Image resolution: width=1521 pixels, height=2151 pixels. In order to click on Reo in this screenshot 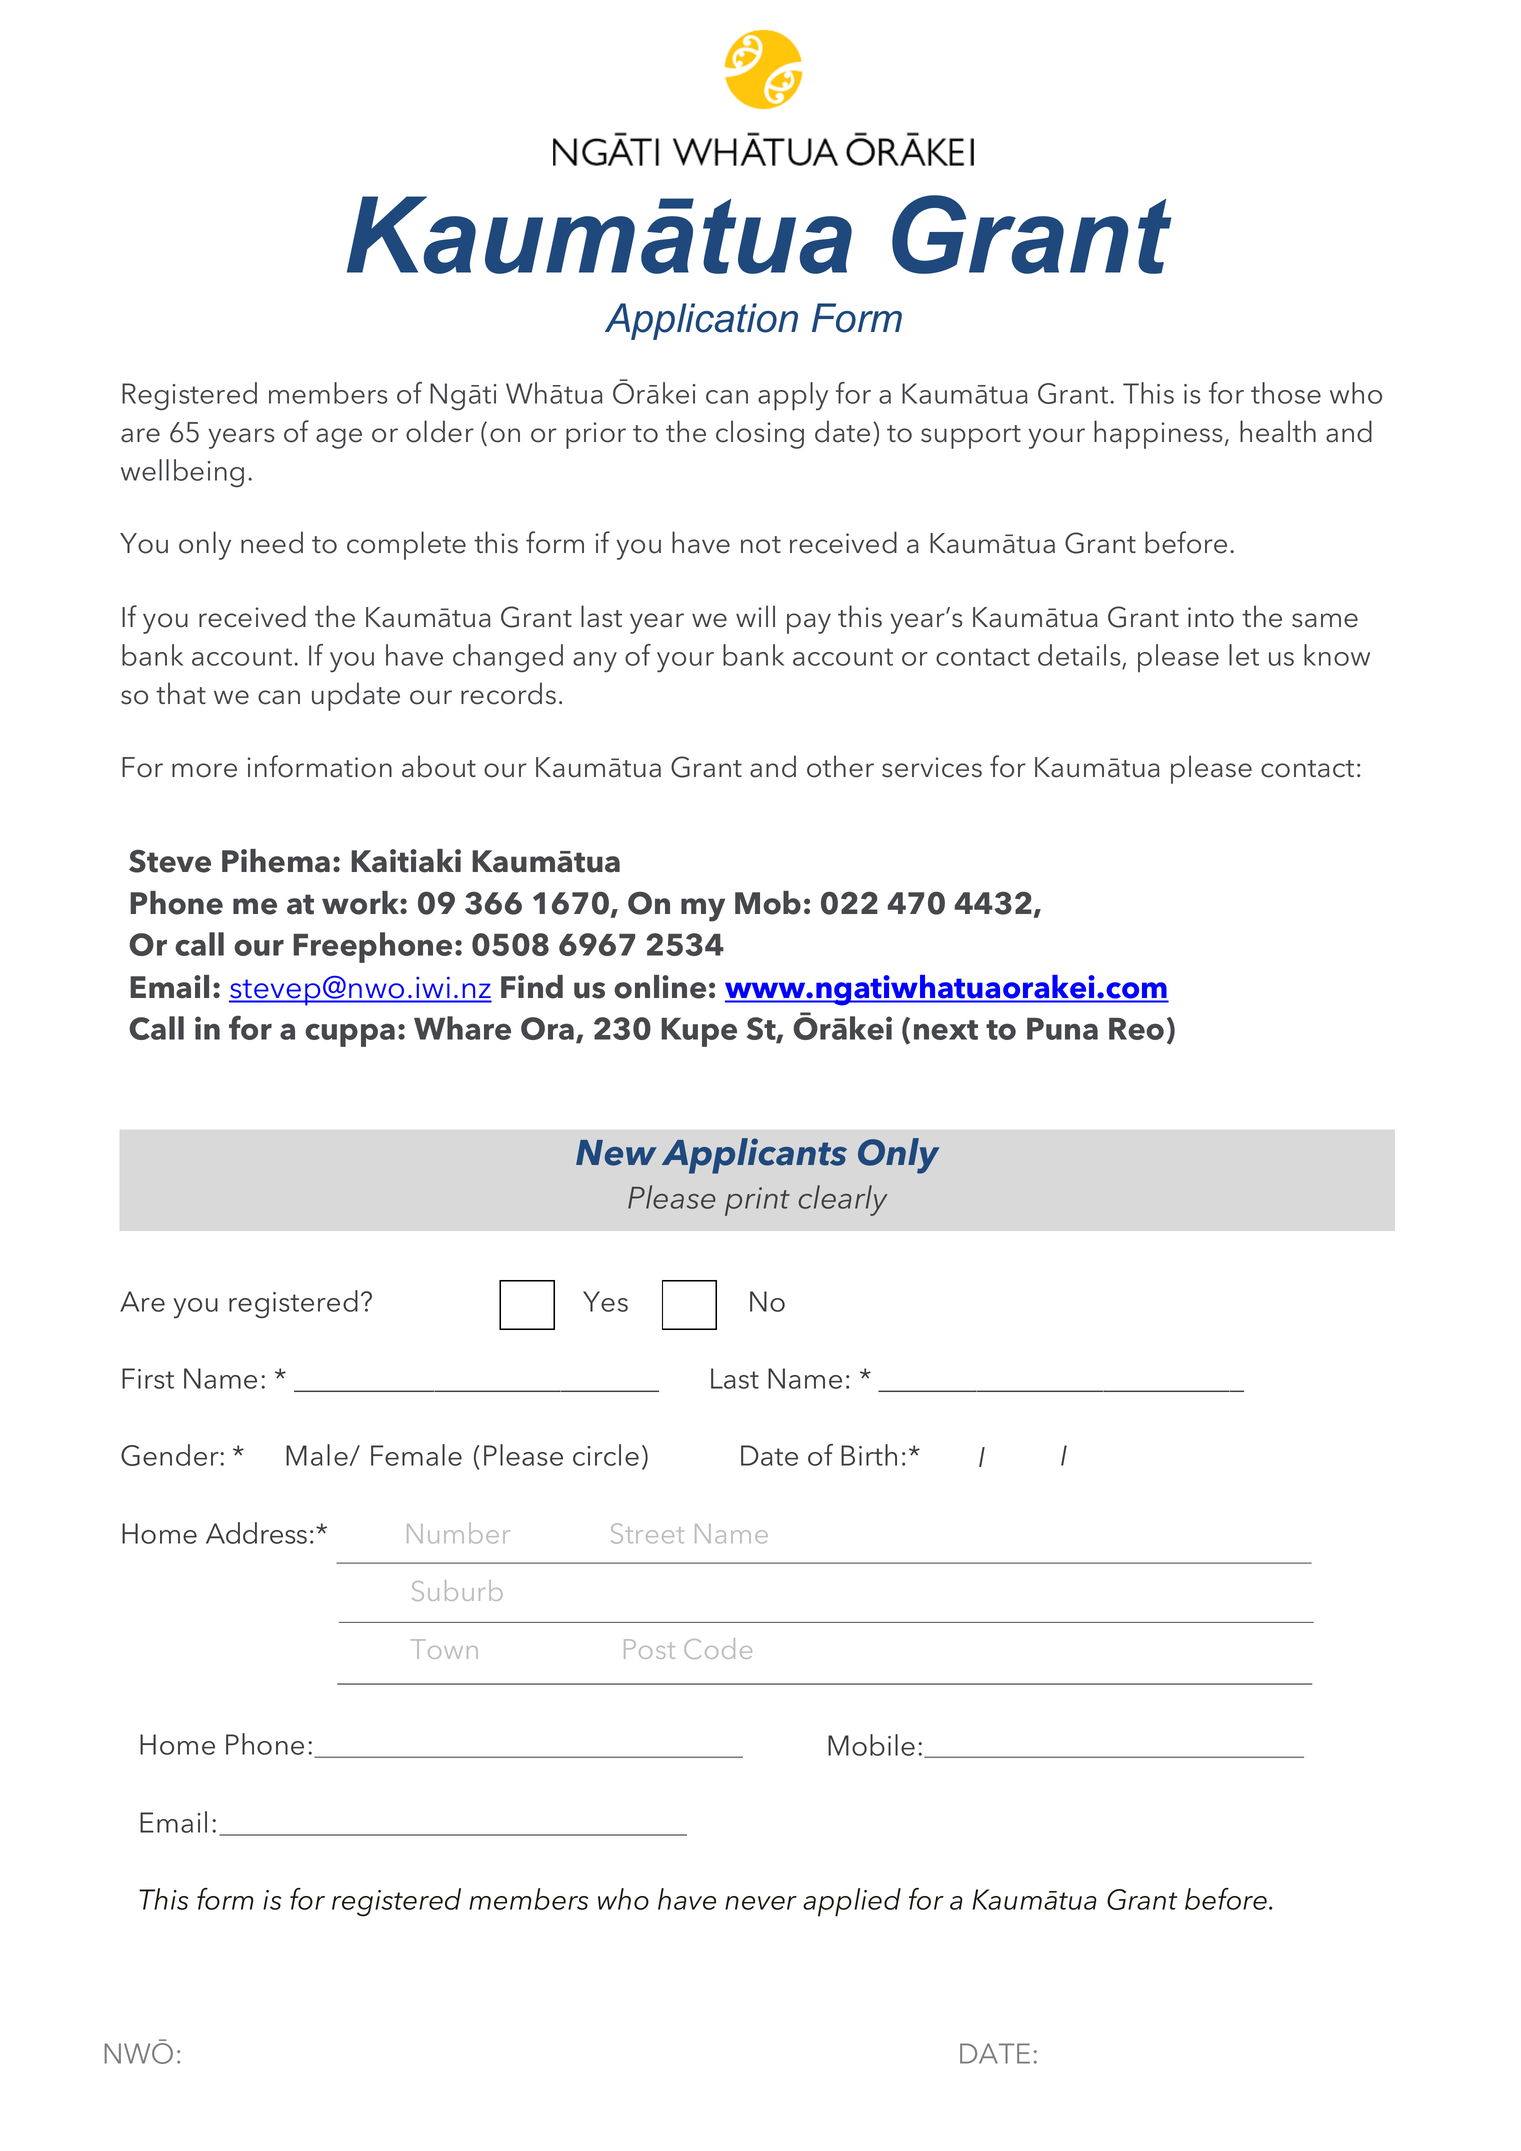, I will do `click(1136, 1029)`.
